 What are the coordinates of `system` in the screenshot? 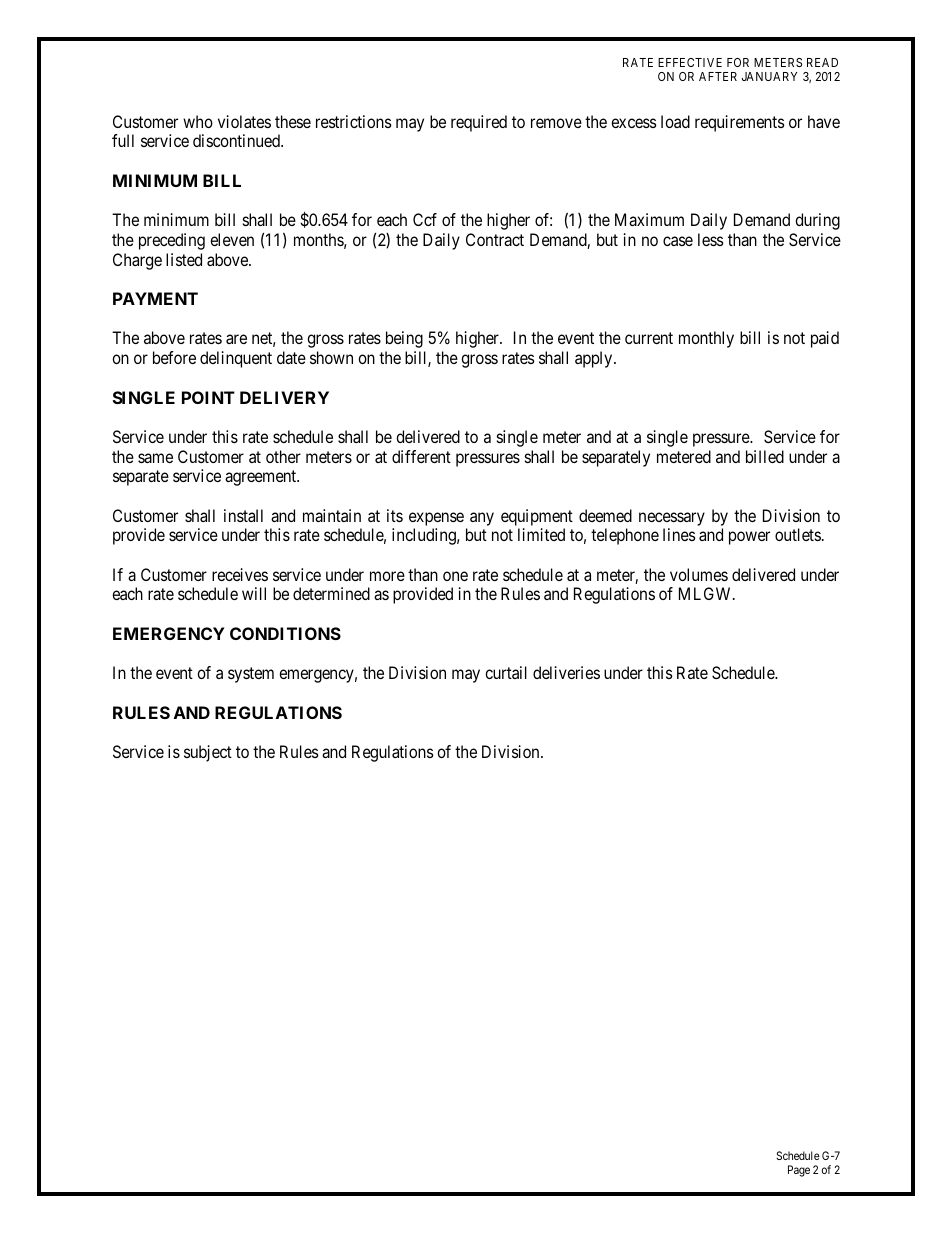 It's located at (251, 675).
